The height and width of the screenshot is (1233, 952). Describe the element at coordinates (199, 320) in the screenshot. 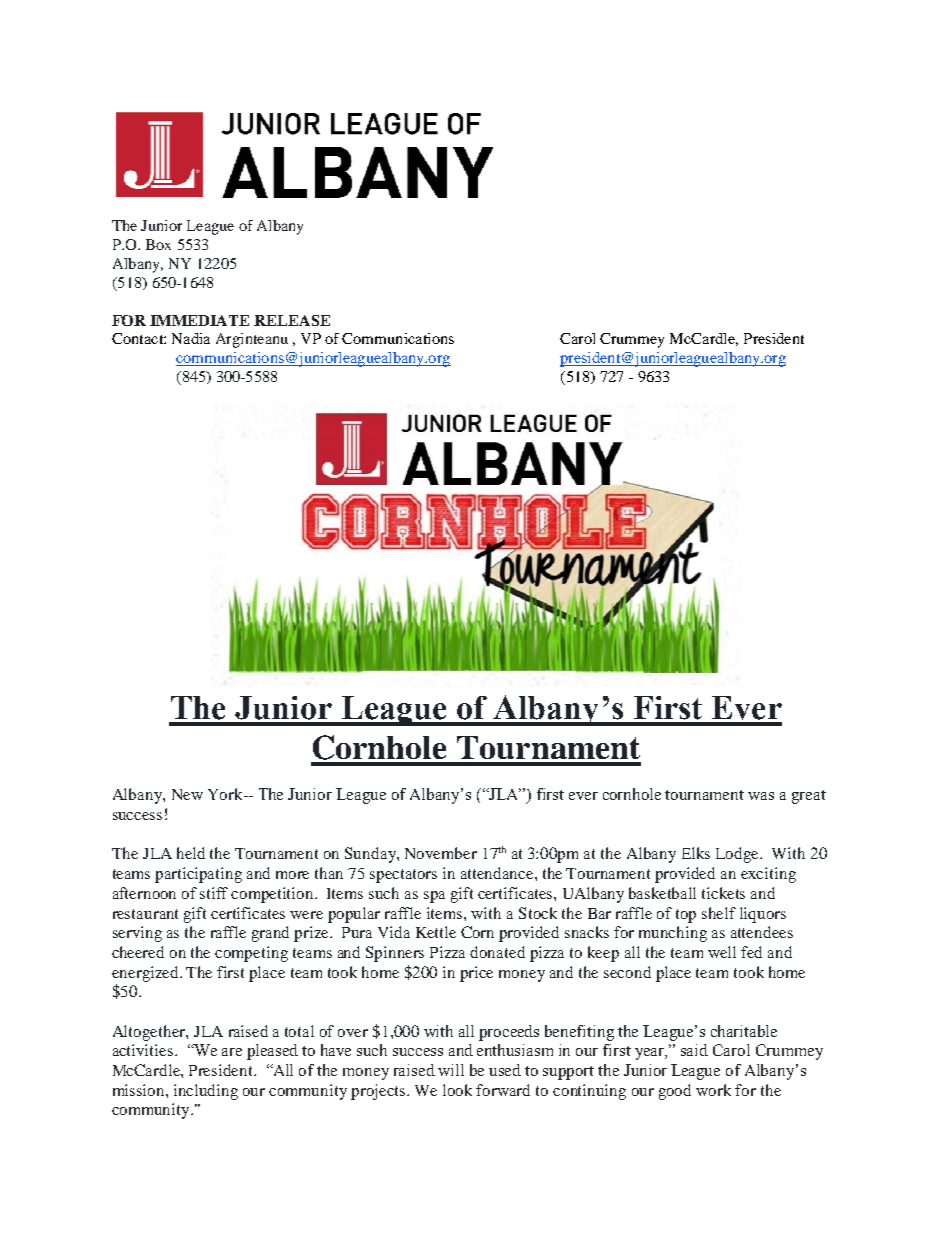

I see `IMMEDIATE` at that location.
